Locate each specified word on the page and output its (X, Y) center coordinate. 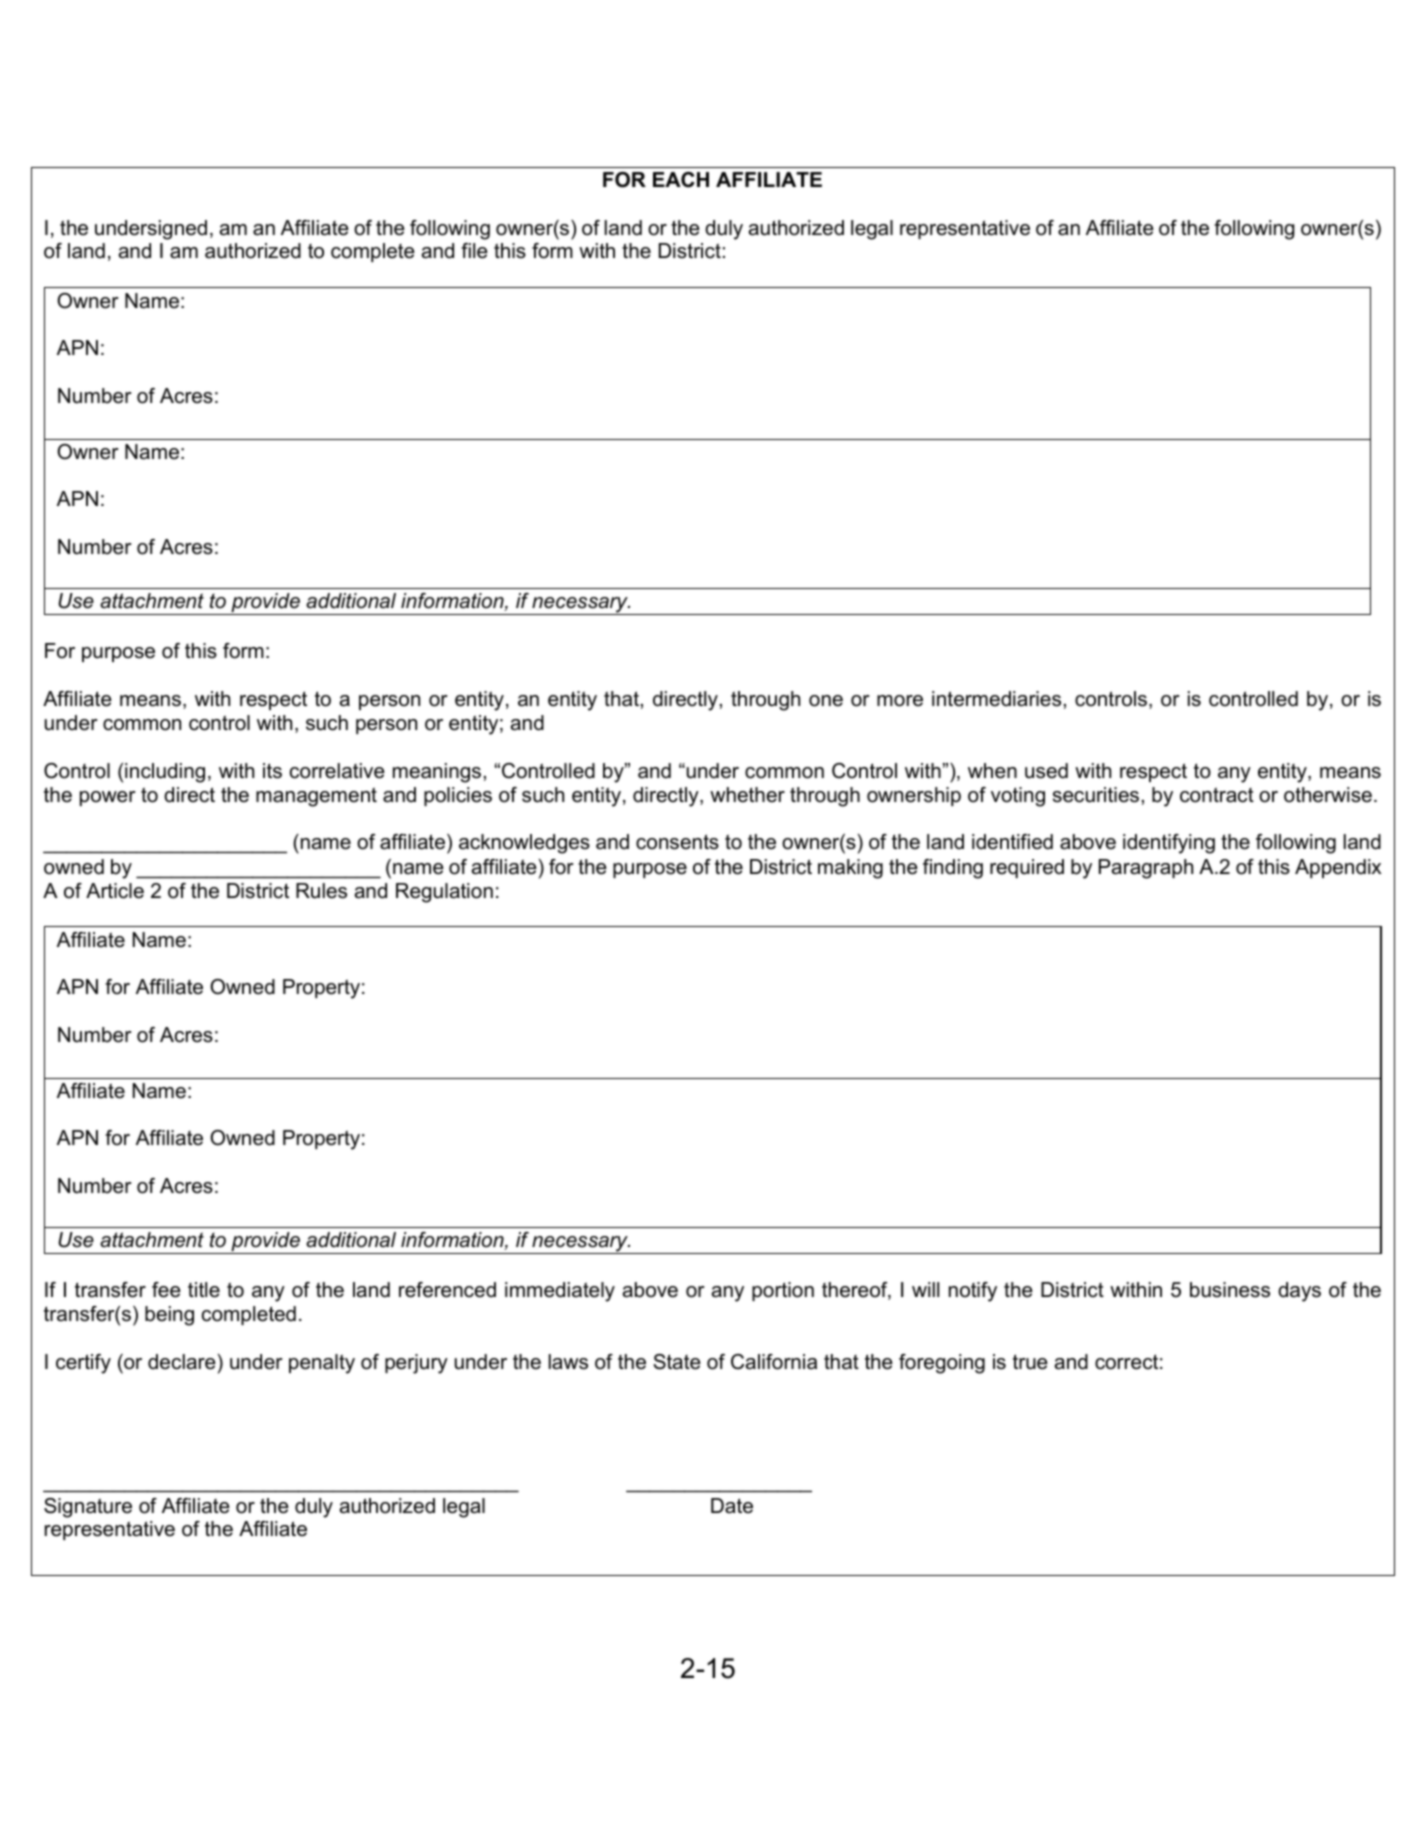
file (474, 251)
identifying (1169, 844)
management (316, 797)
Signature (88, 1508)
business (1230, 1290)
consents (677, 842)
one (826, 701)
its (272, 771)
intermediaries (996, 699)
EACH (681, 180)
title (204, 1290)
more (900, 701)
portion (783, 1291)
